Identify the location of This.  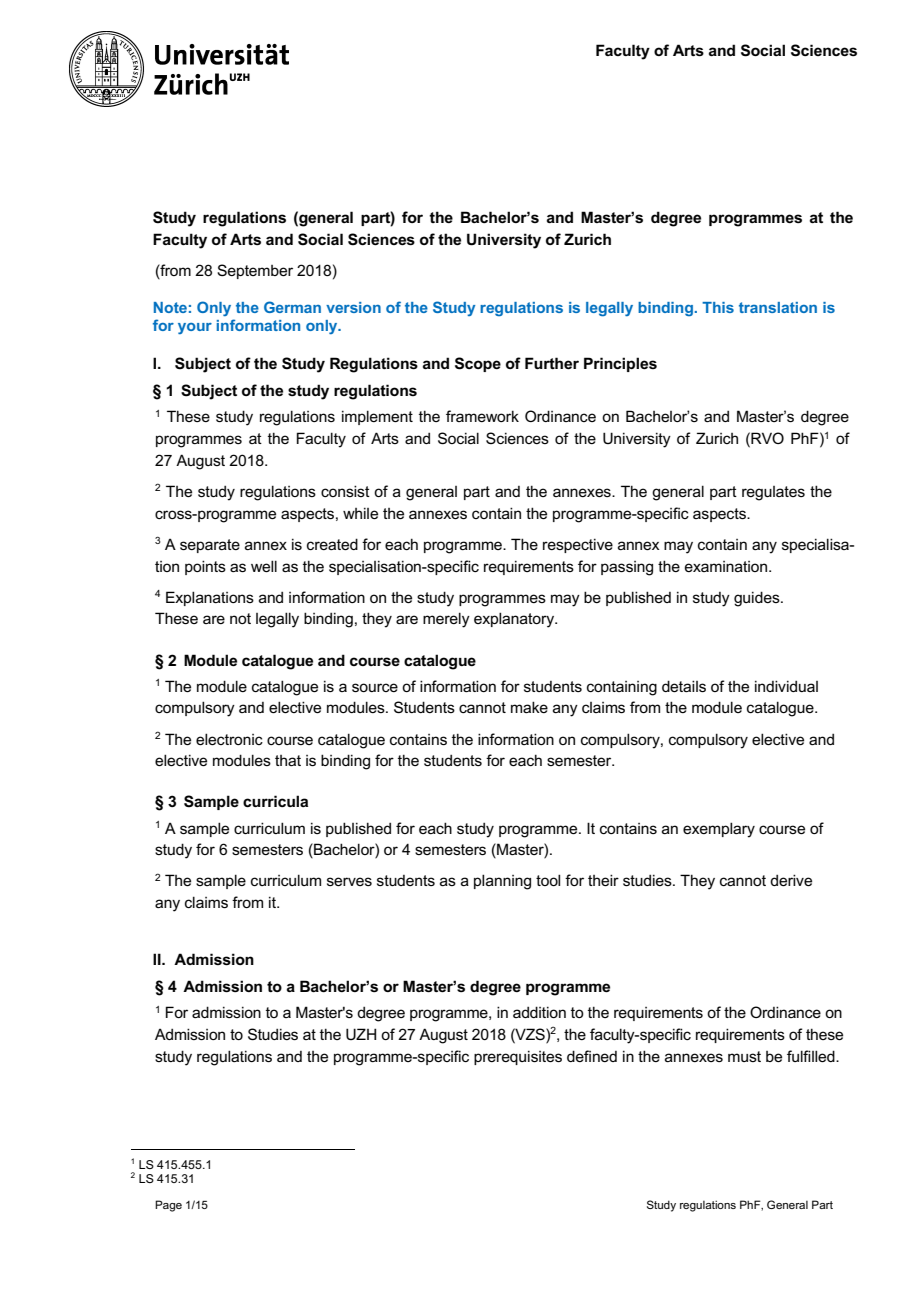
(718, 307).
